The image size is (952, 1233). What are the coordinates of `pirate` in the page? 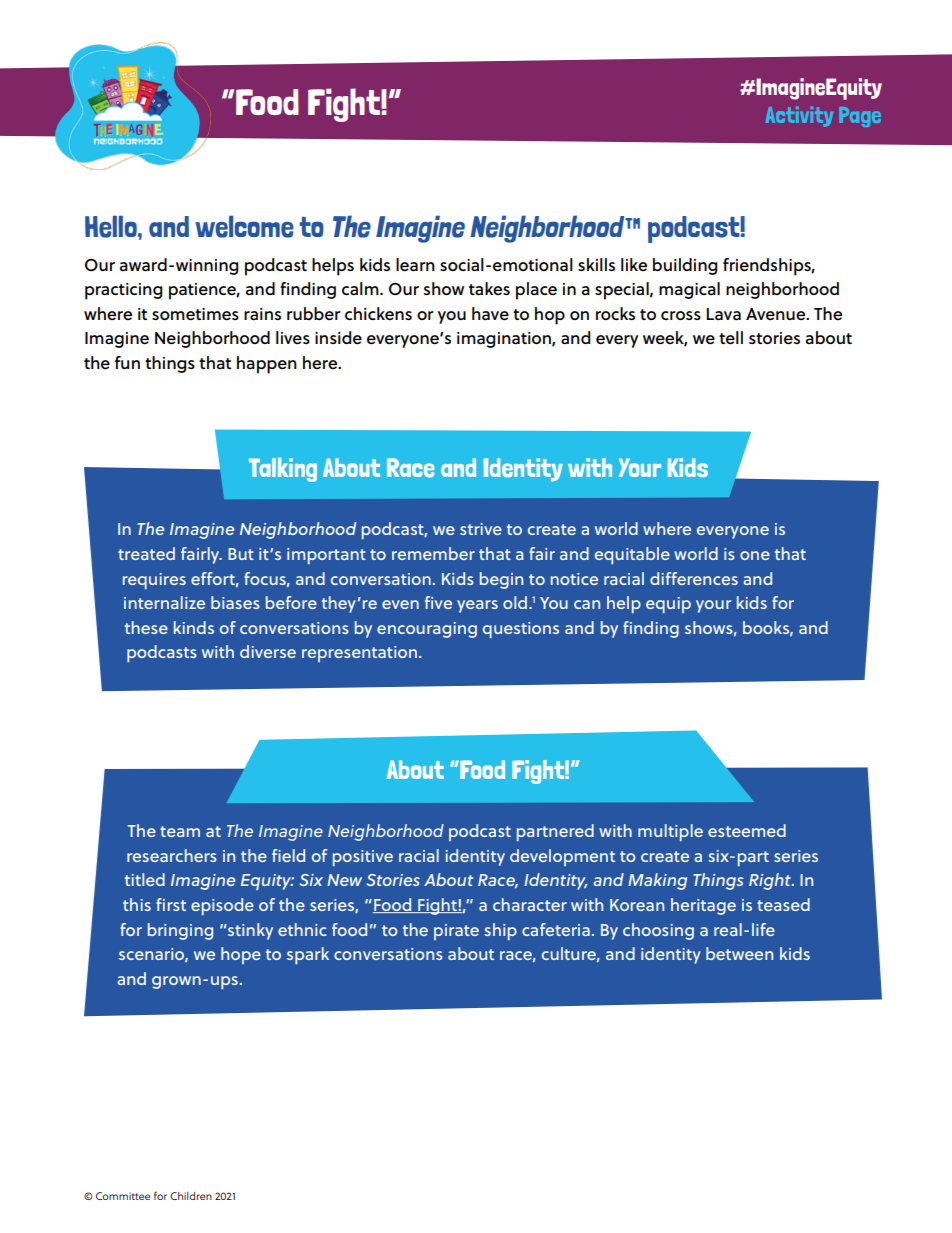 It's located at (456, 932).
